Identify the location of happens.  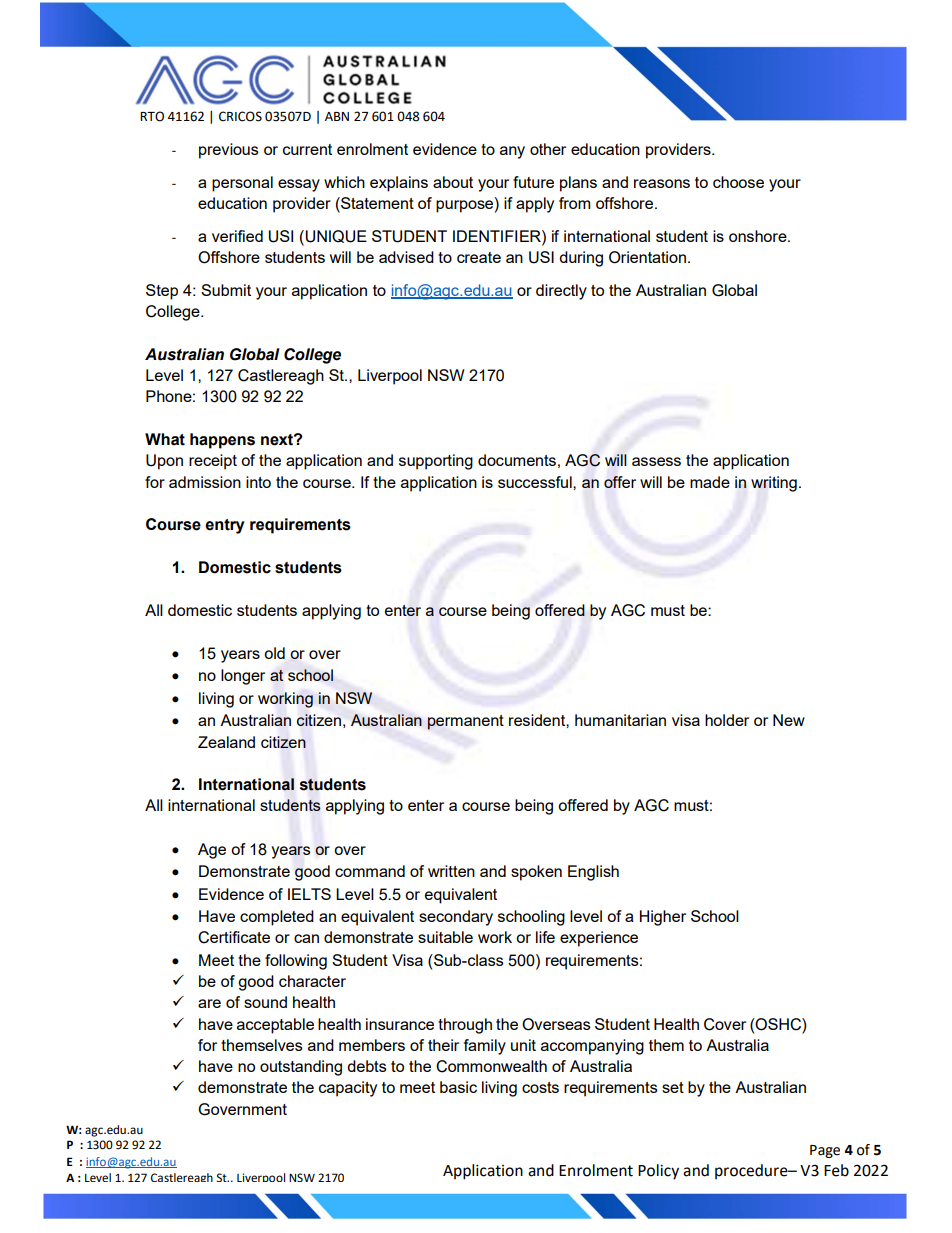
(222, 441).
